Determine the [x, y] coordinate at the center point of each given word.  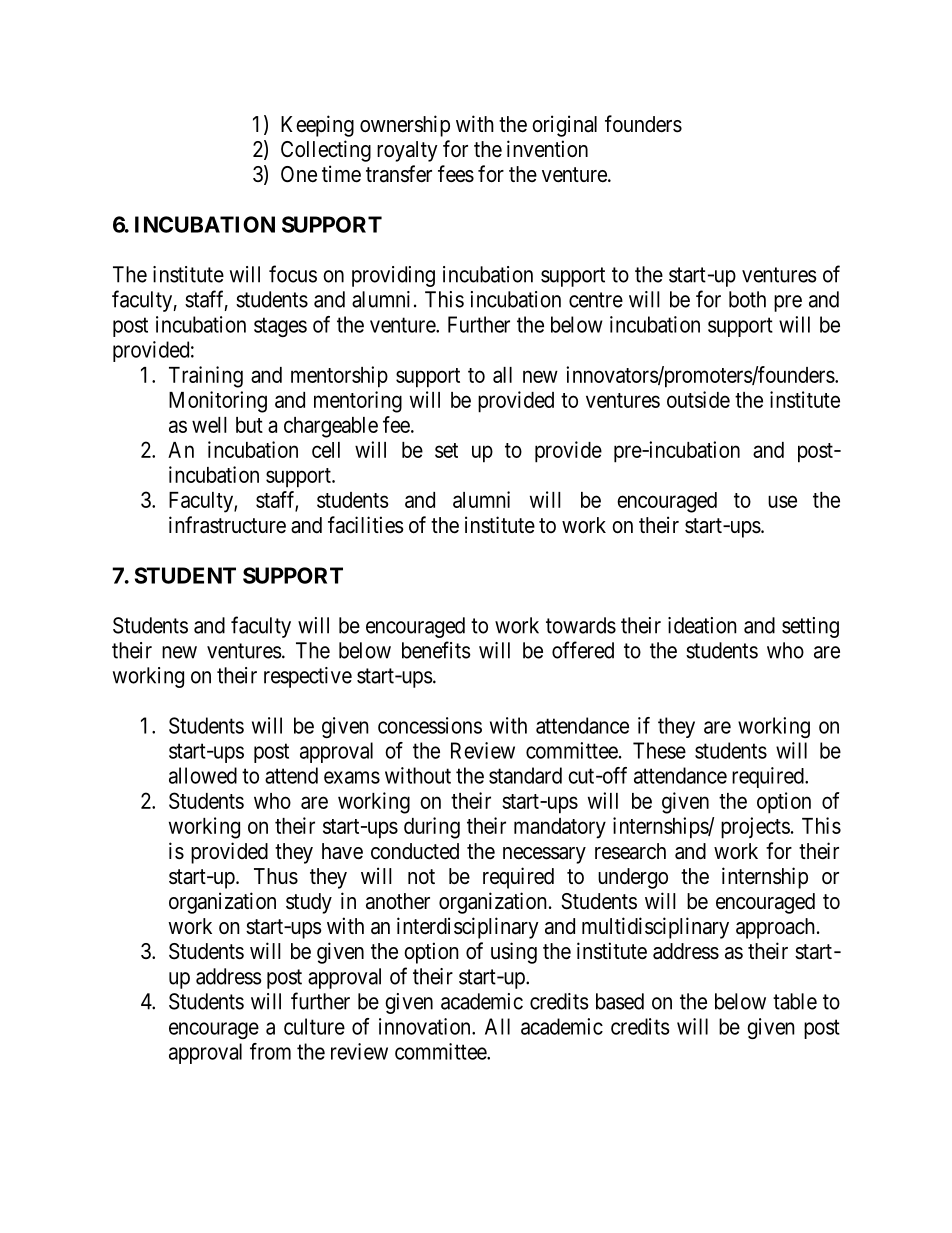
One [299, 174]
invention [547, 148]
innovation [426, 1026]
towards [581, 625]
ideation [702, 625]
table [795, 1001]
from [270, 1051]
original [564, 126]
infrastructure [227, 525]
